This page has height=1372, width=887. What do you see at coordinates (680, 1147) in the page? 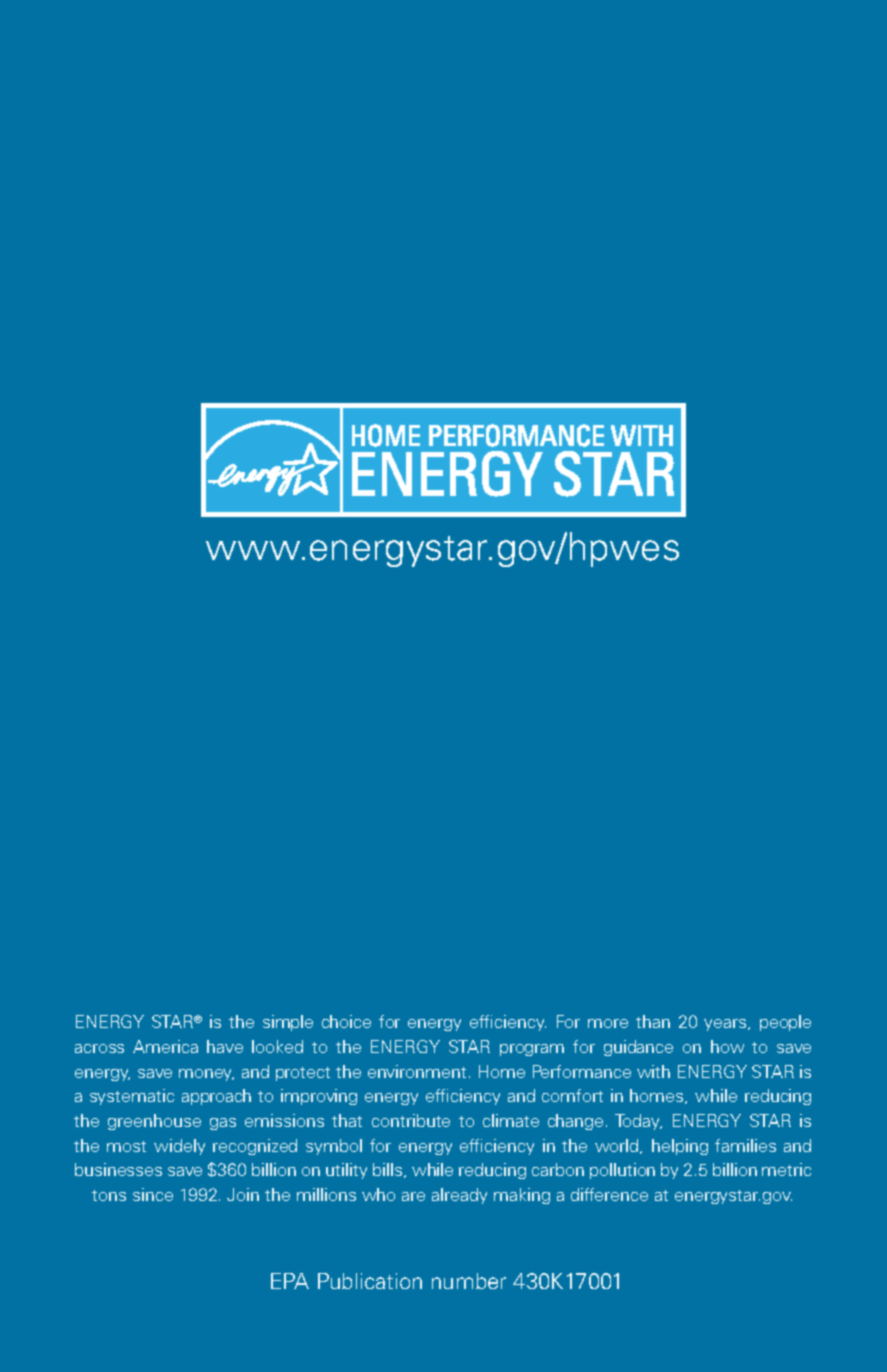
I see `helping` at bounding box center [680, 1147].
